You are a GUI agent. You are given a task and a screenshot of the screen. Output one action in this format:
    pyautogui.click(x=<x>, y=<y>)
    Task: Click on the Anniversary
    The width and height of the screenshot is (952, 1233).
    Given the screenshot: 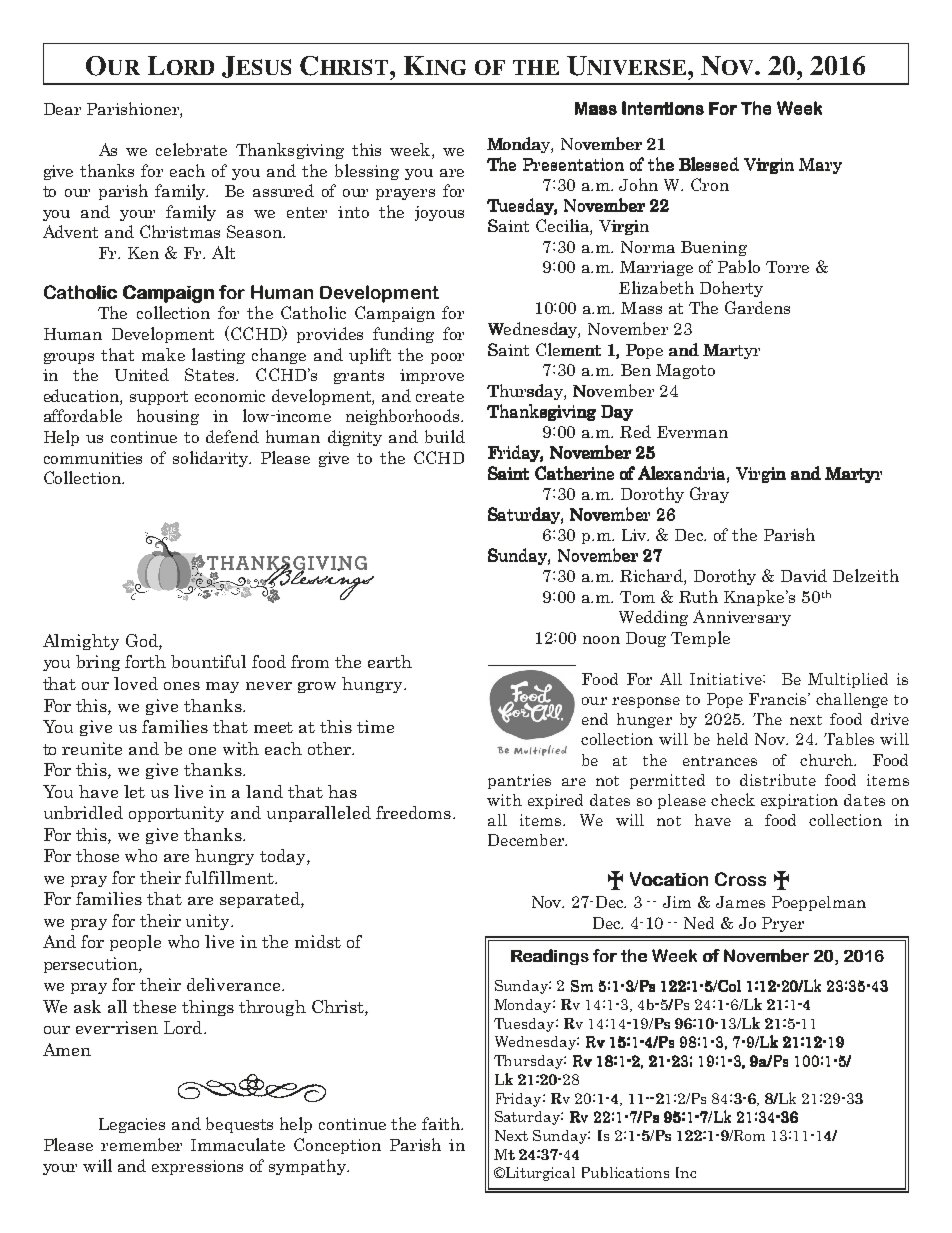 What is the action you would take?
    pyautogui.click(x=742, y=618)
